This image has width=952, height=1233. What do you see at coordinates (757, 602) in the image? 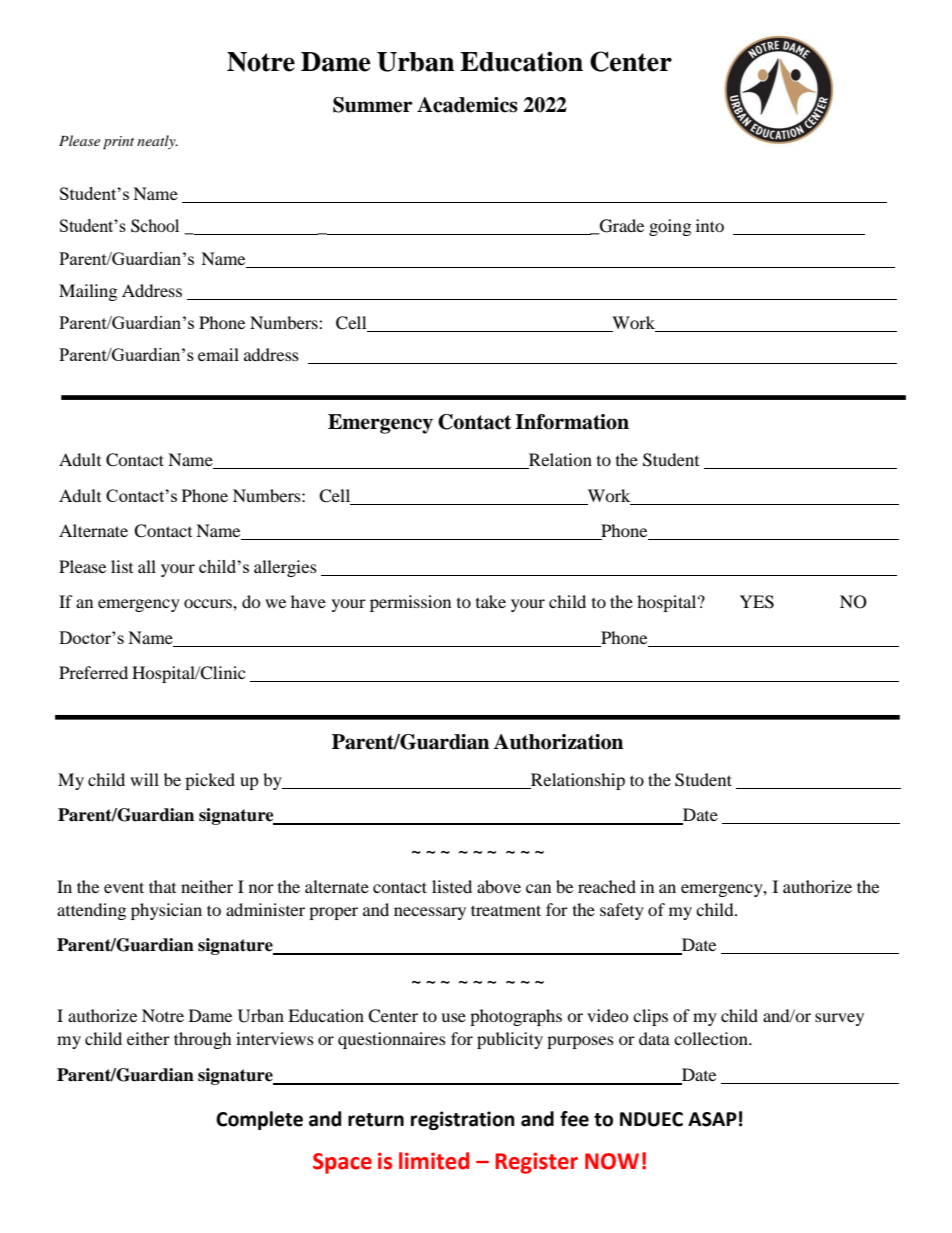
I see `YES` at bounding box center [757, 602].
